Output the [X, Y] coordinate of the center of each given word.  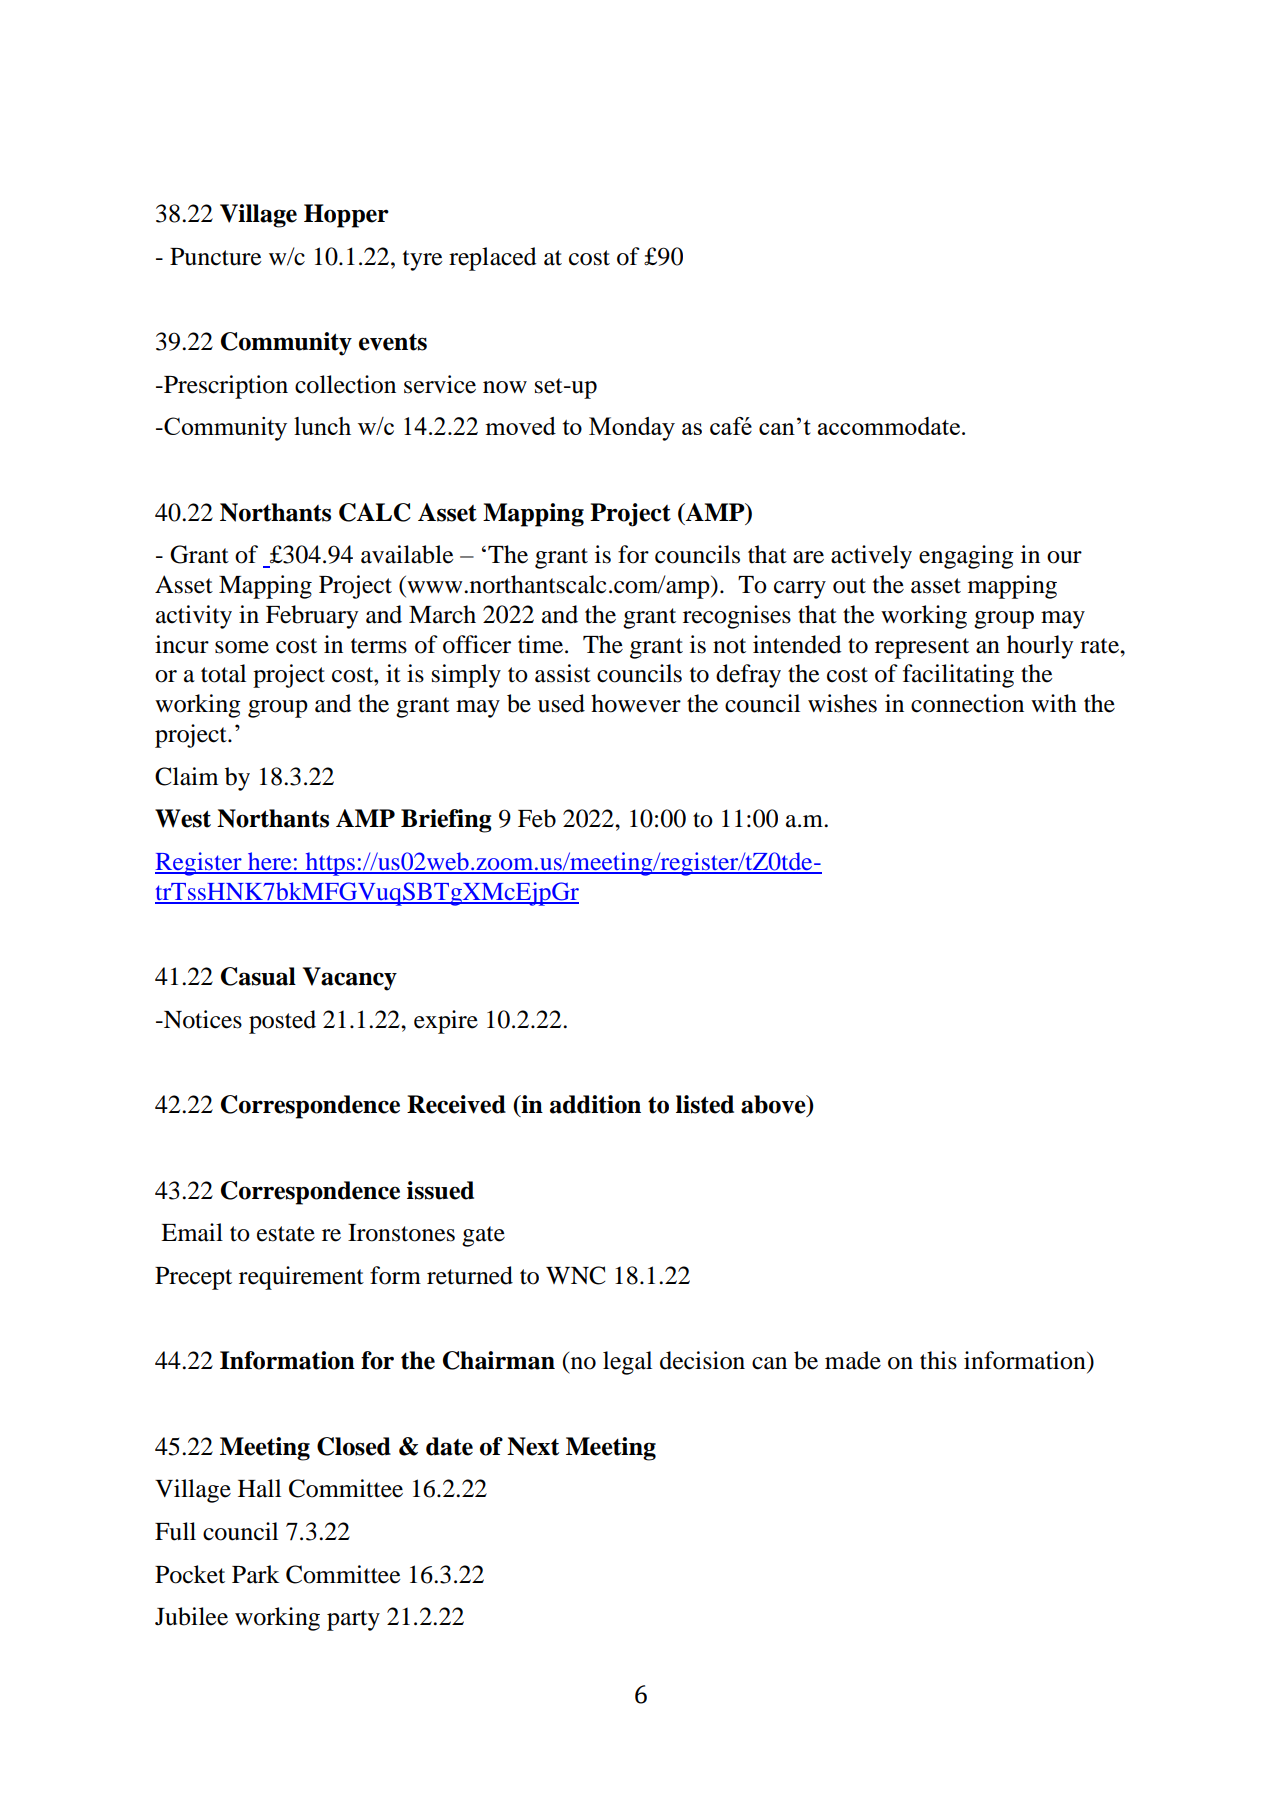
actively [871, 557]
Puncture [216, 257]
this [938, 1360]
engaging [966, 557]
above [774, 1105]
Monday [632, 429]
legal [627, 1363]
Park [256, 1574]
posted [282, 1022]
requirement [301, 1278]
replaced [493, 259]
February [312, 617]
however [636, 703]
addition [595, 1104]
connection [967, 703]
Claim [186, 776]
